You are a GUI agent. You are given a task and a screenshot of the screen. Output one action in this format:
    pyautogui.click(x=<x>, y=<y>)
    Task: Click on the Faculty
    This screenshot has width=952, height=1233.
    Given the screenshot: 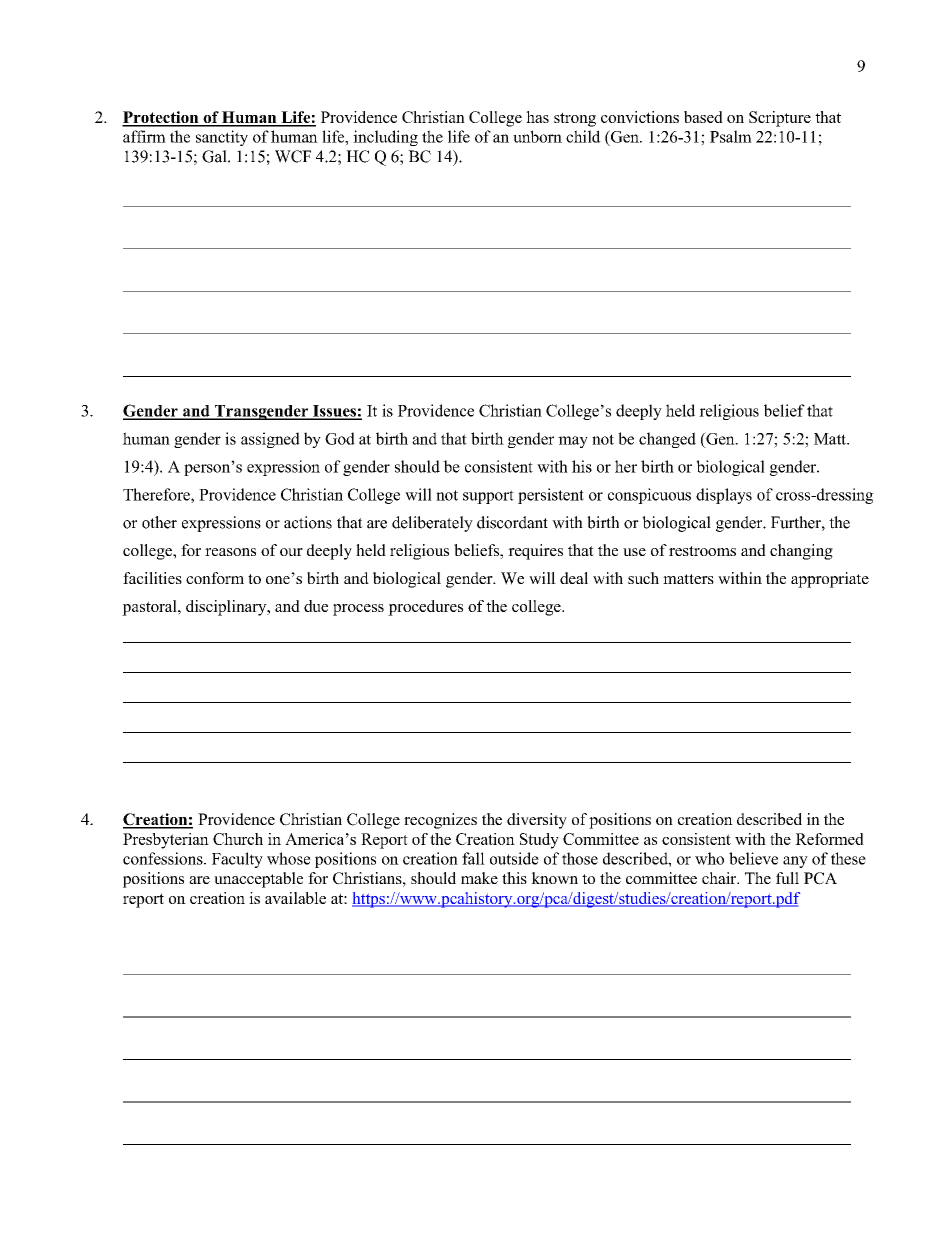 What is the action you would take?
    pyautogui.click(x=237, y=860)
